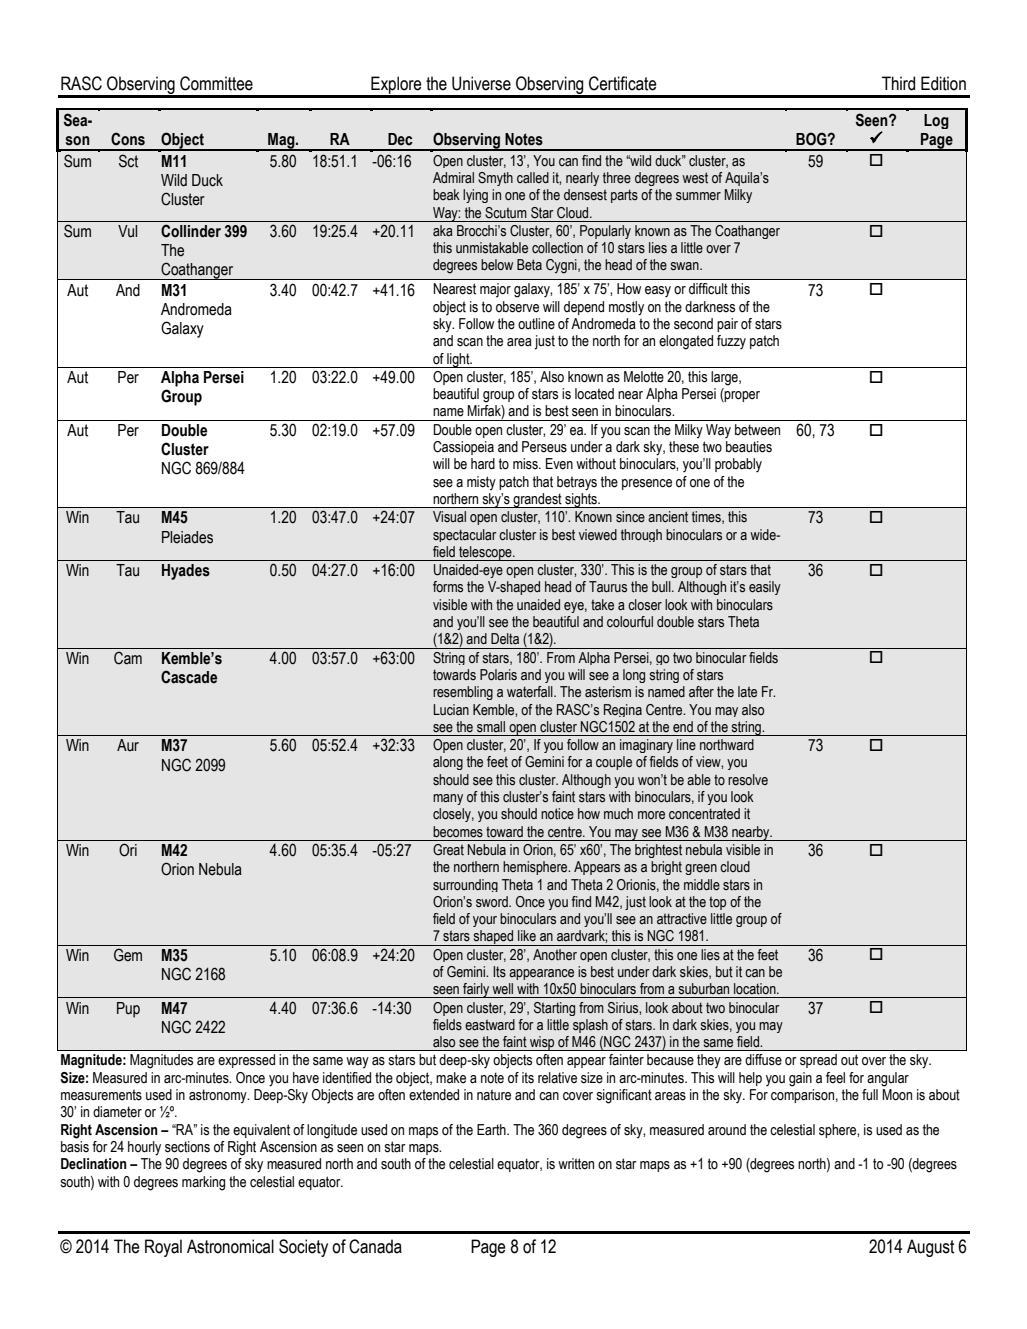 Image resolution: width=1027 pixels, height=1329 pixels. I want to click on August, so click(930, 1248).
